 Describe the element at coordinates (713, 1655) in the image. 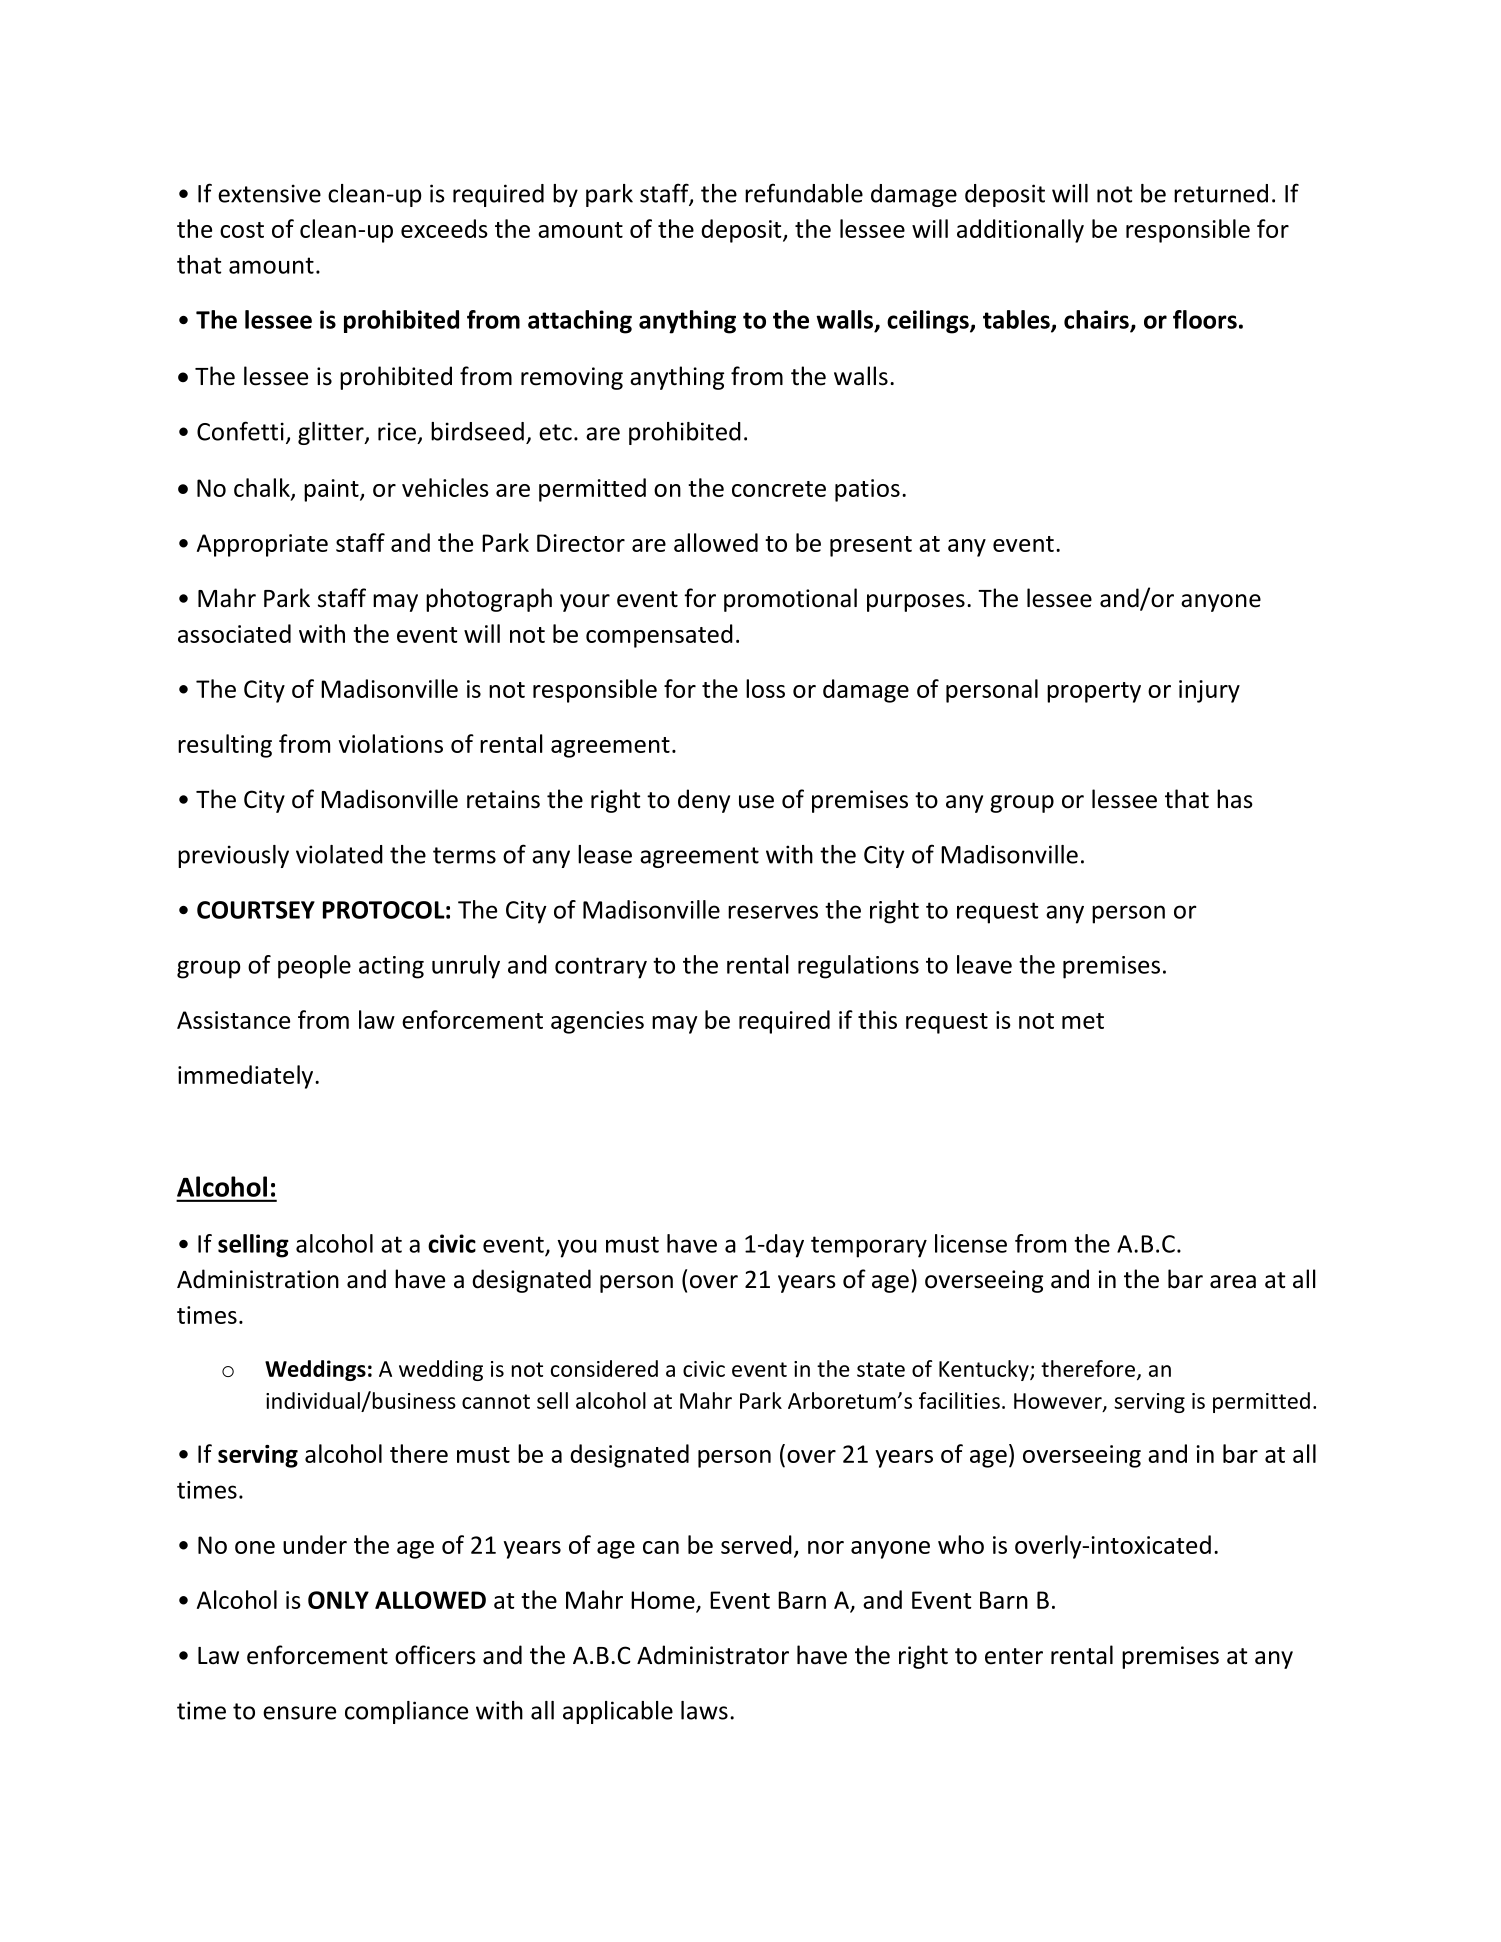

I see `Administrator` at that location.
